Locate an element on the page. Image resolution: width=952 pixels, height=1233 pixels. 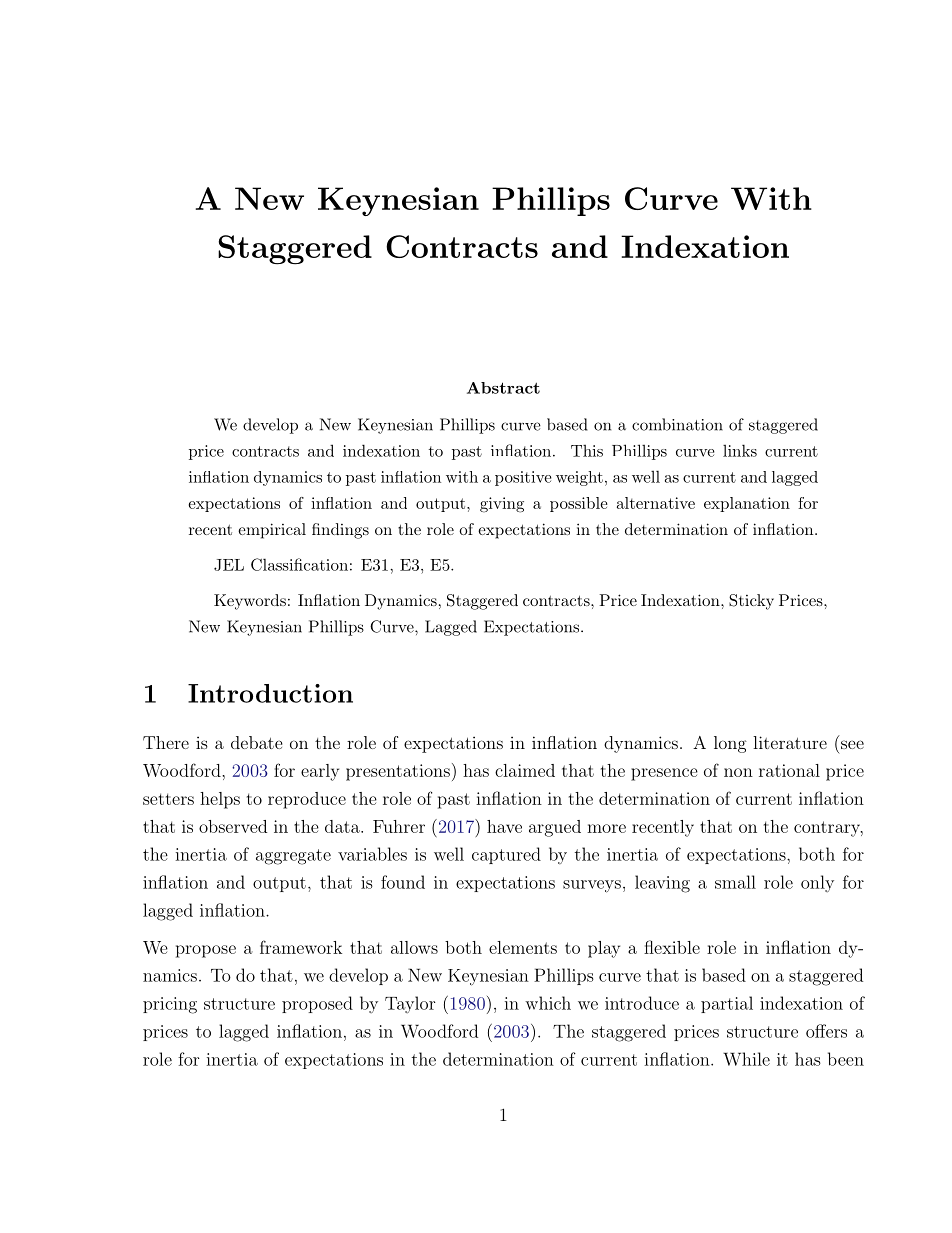
literature is located at coordinates (790, 742).
